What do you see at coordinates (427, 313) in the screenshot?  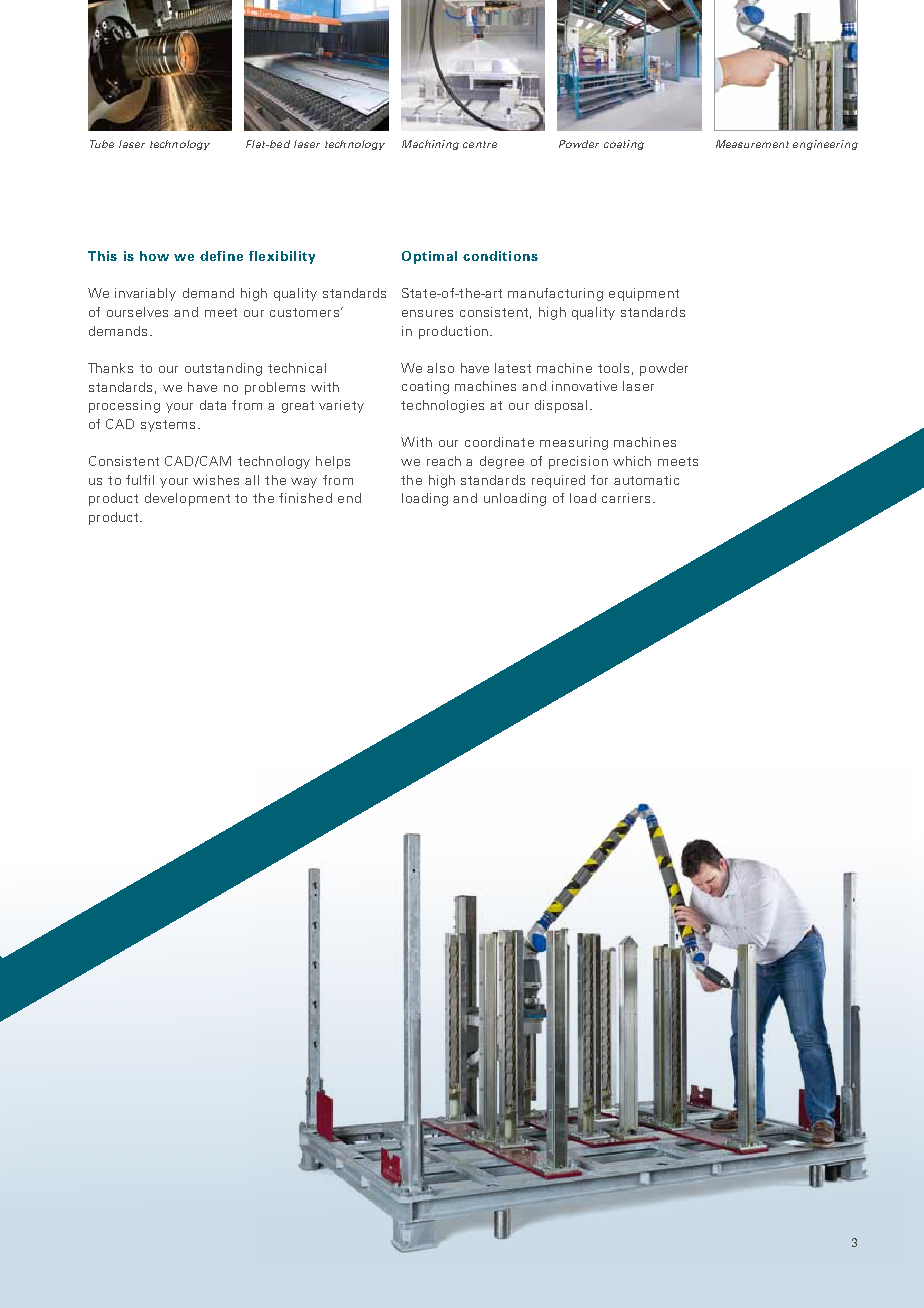 I see `ensures` at bounding box center [427, 313].
